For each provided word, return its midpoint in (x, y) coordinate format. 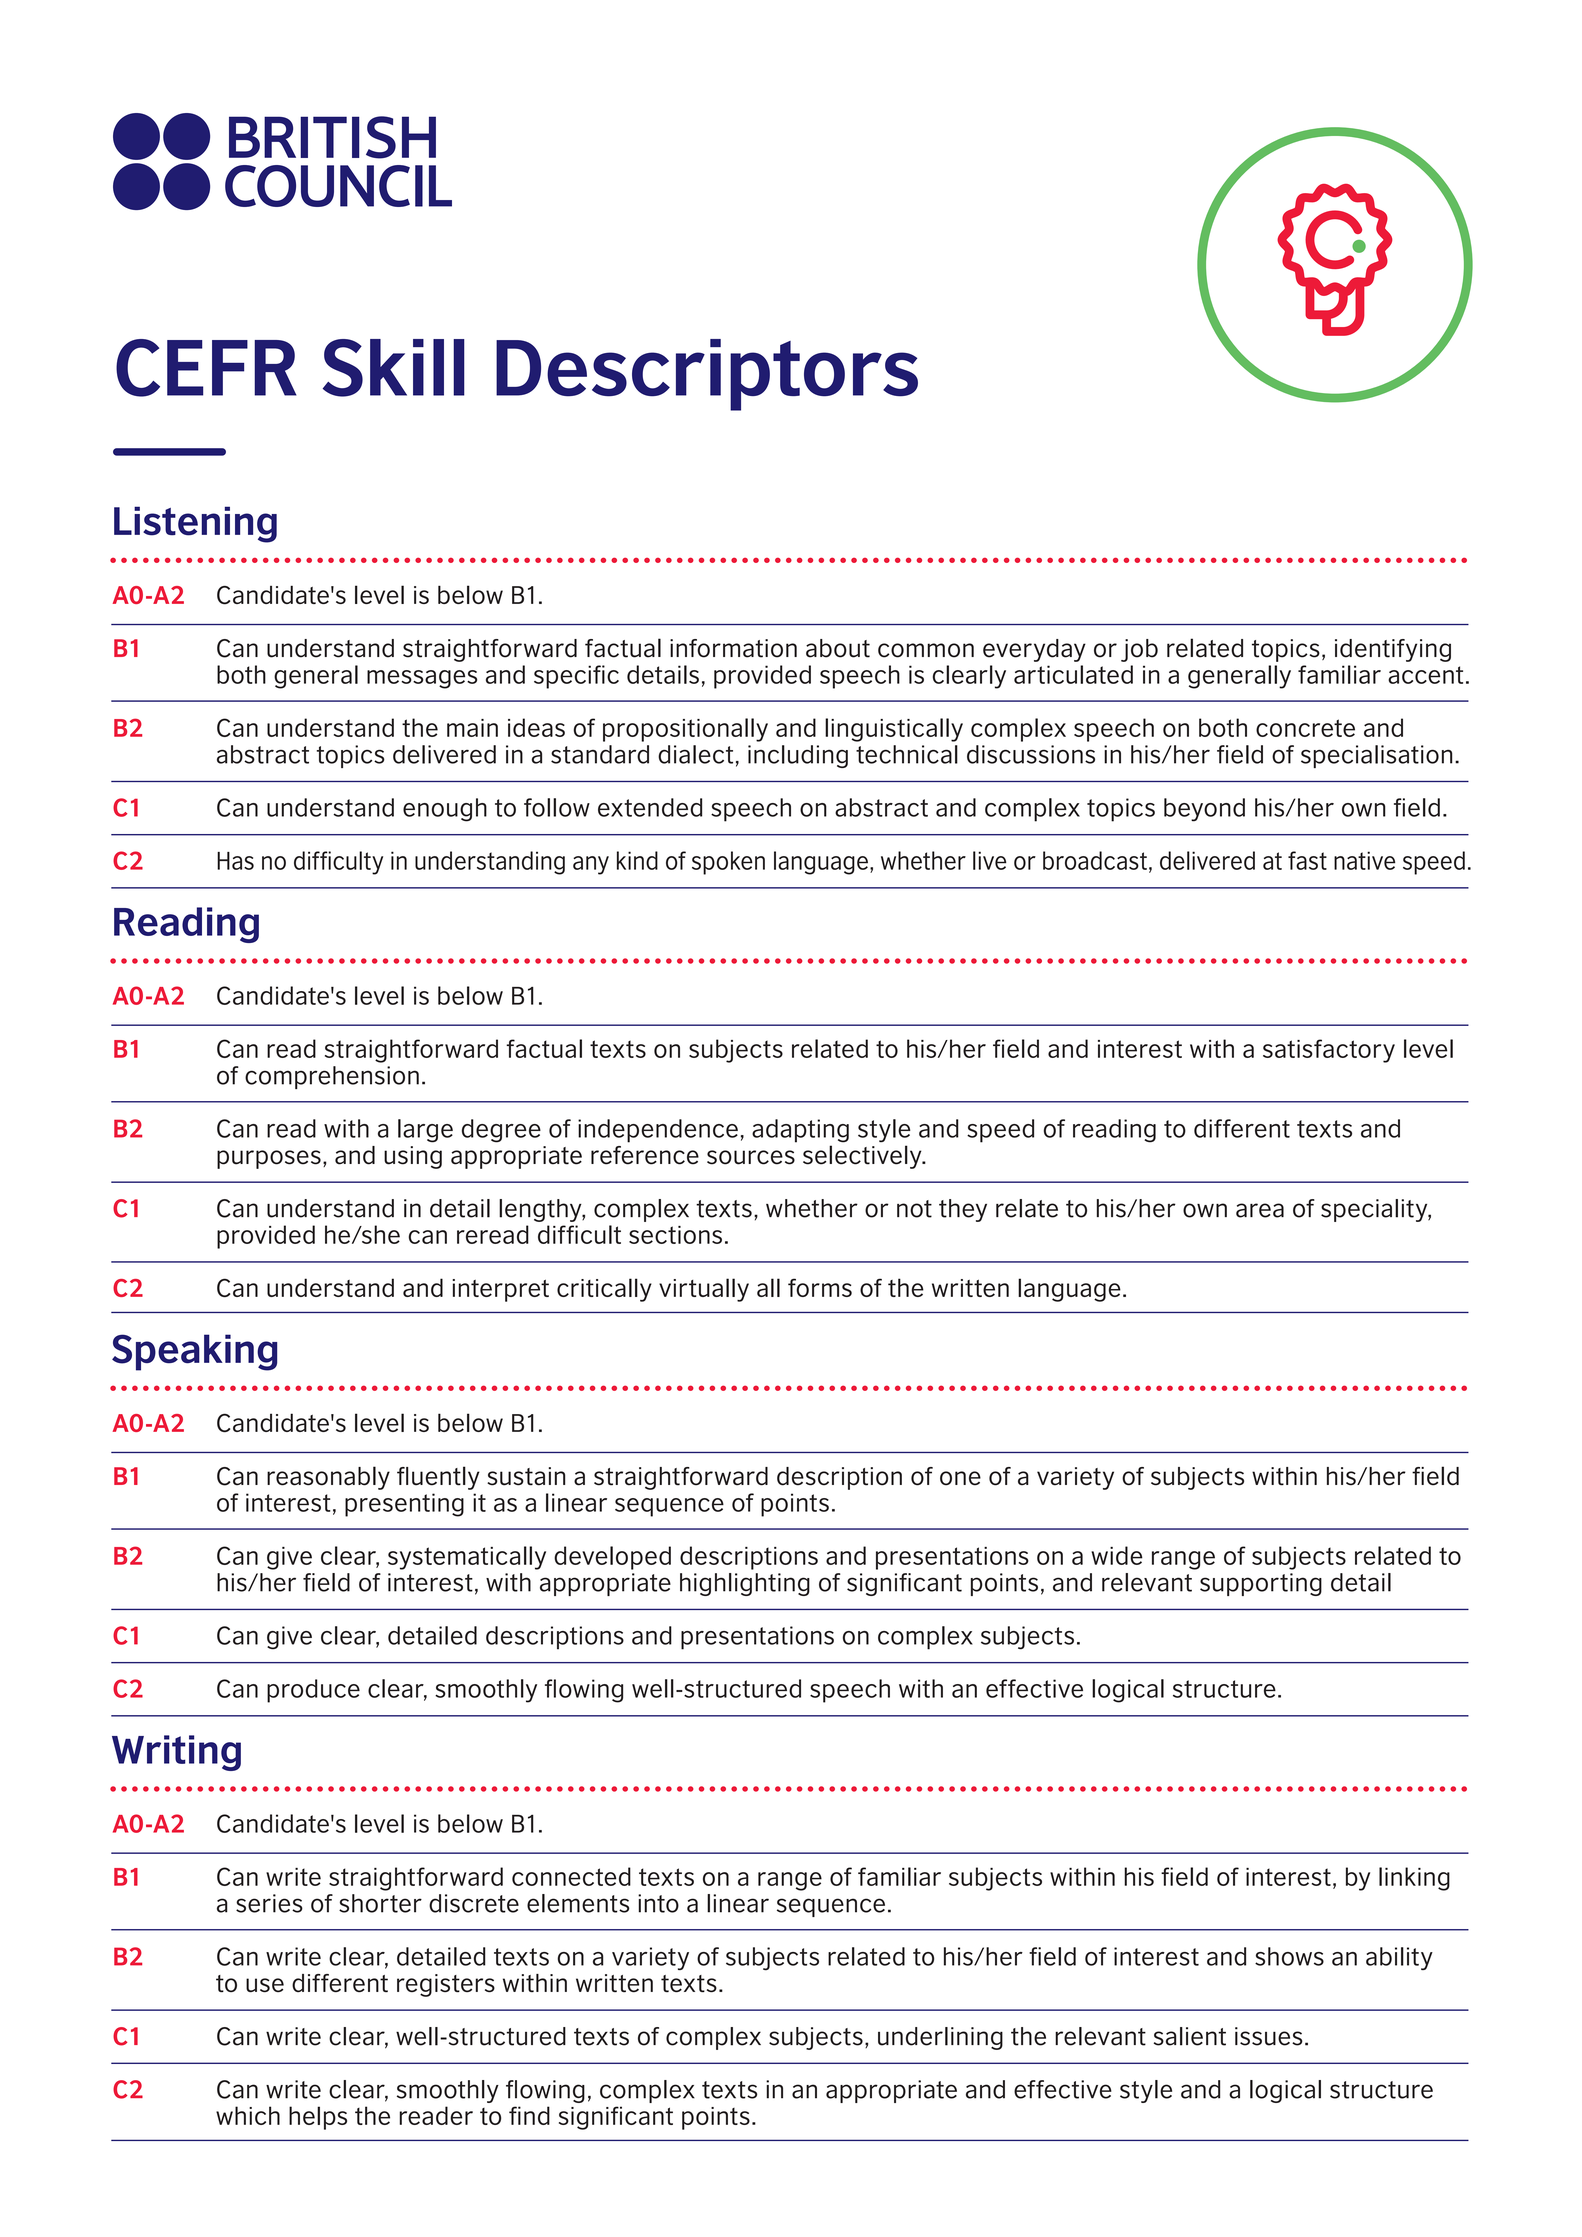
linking (1414, 1879)
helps (318, 2118)
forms (820, 1287)
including (798, 756)
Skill (394, 368)
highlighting (745, 1584)
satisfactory (1329, 1051)
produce (313, 1691)
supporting (1261, 1584)
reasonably (328, 1478)
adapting (800, 1131)
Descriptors (707, 375)
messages (422, 679)
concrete (1305, 728)
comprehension (332, 1077)
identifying (1393, 650)
